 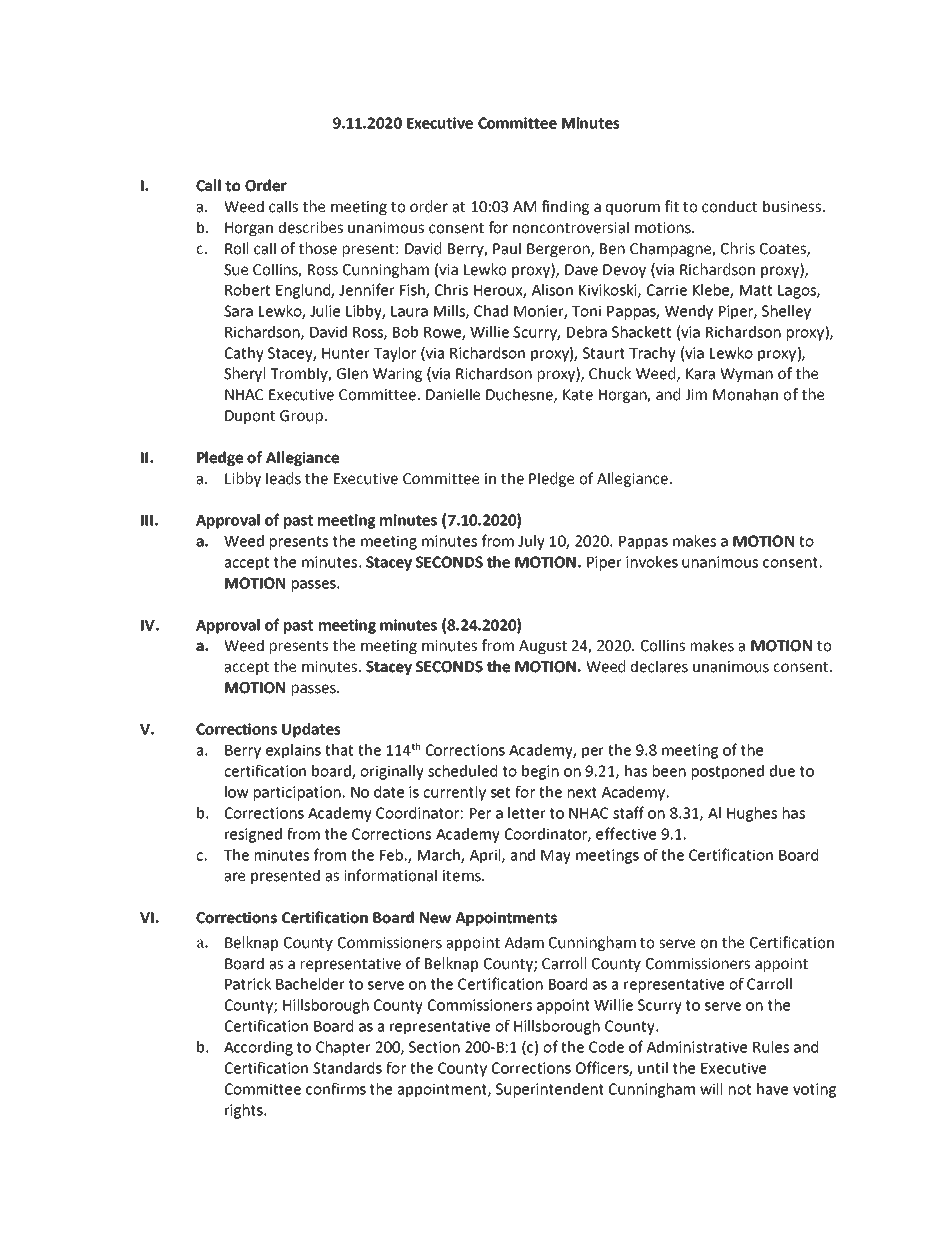 I want to click on Superintendent, so click(x=550, y=1090).
